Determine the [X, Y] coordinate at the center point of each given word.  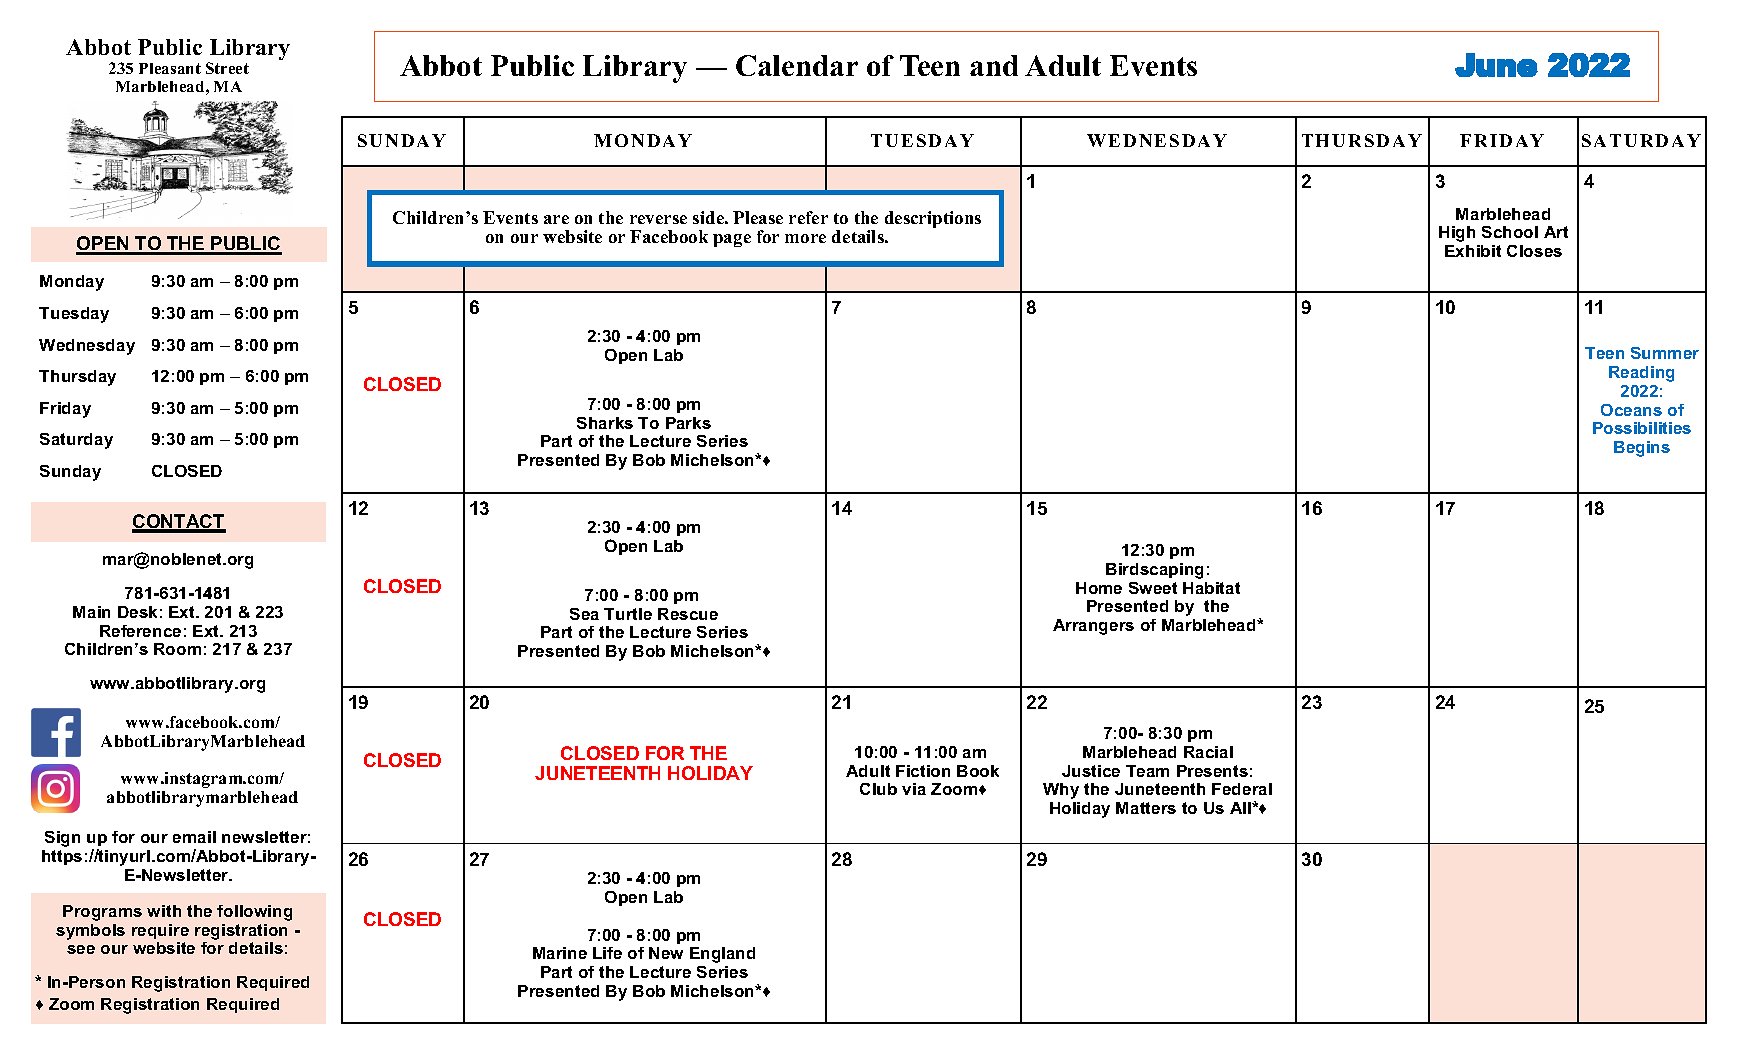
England [722, 955]
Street [227, 68]
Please [758, 217]
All [1241, 808]
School [1510, 232]
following [254, 913]
